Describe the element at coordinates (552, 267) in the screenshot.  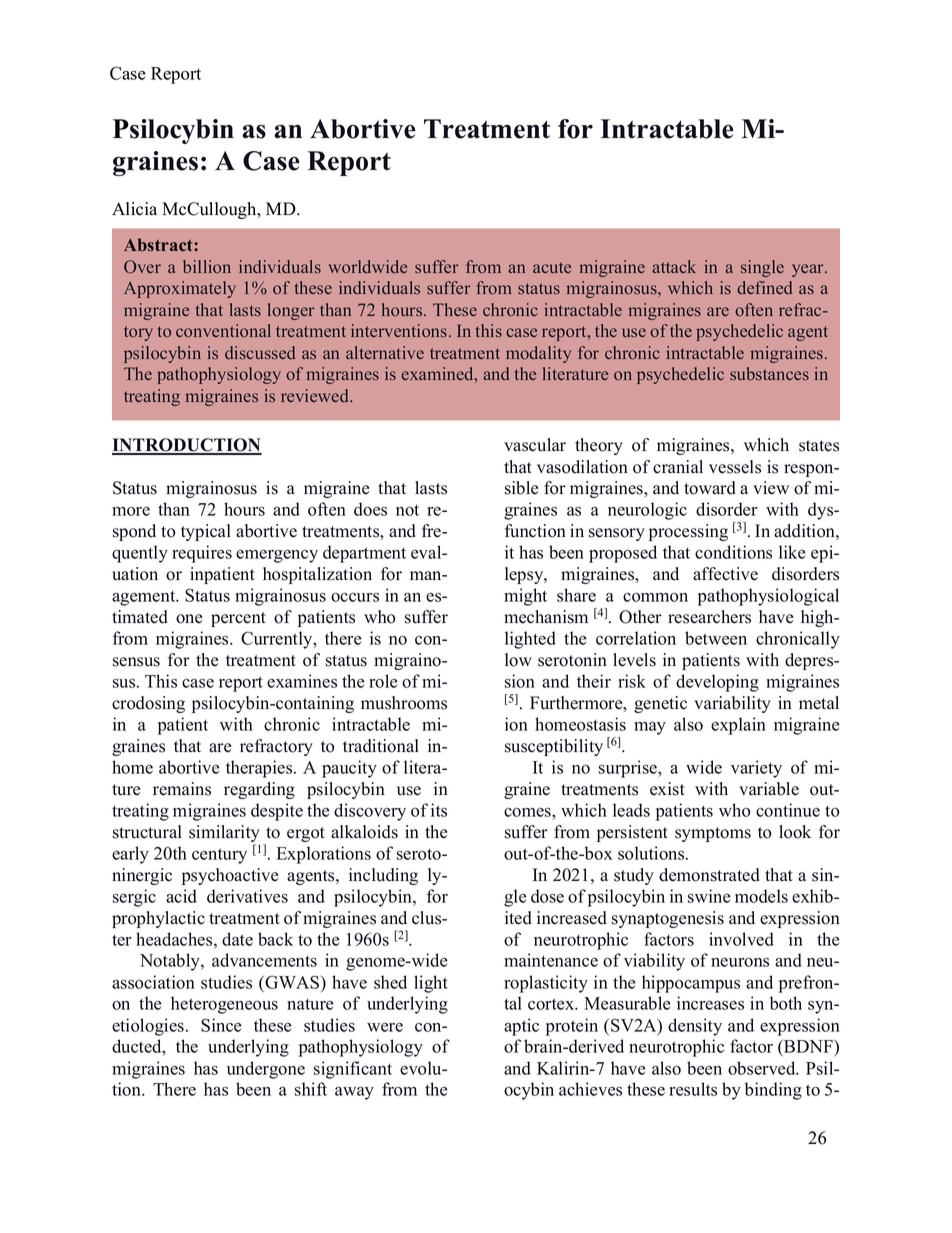
I see `acute` at that location.
